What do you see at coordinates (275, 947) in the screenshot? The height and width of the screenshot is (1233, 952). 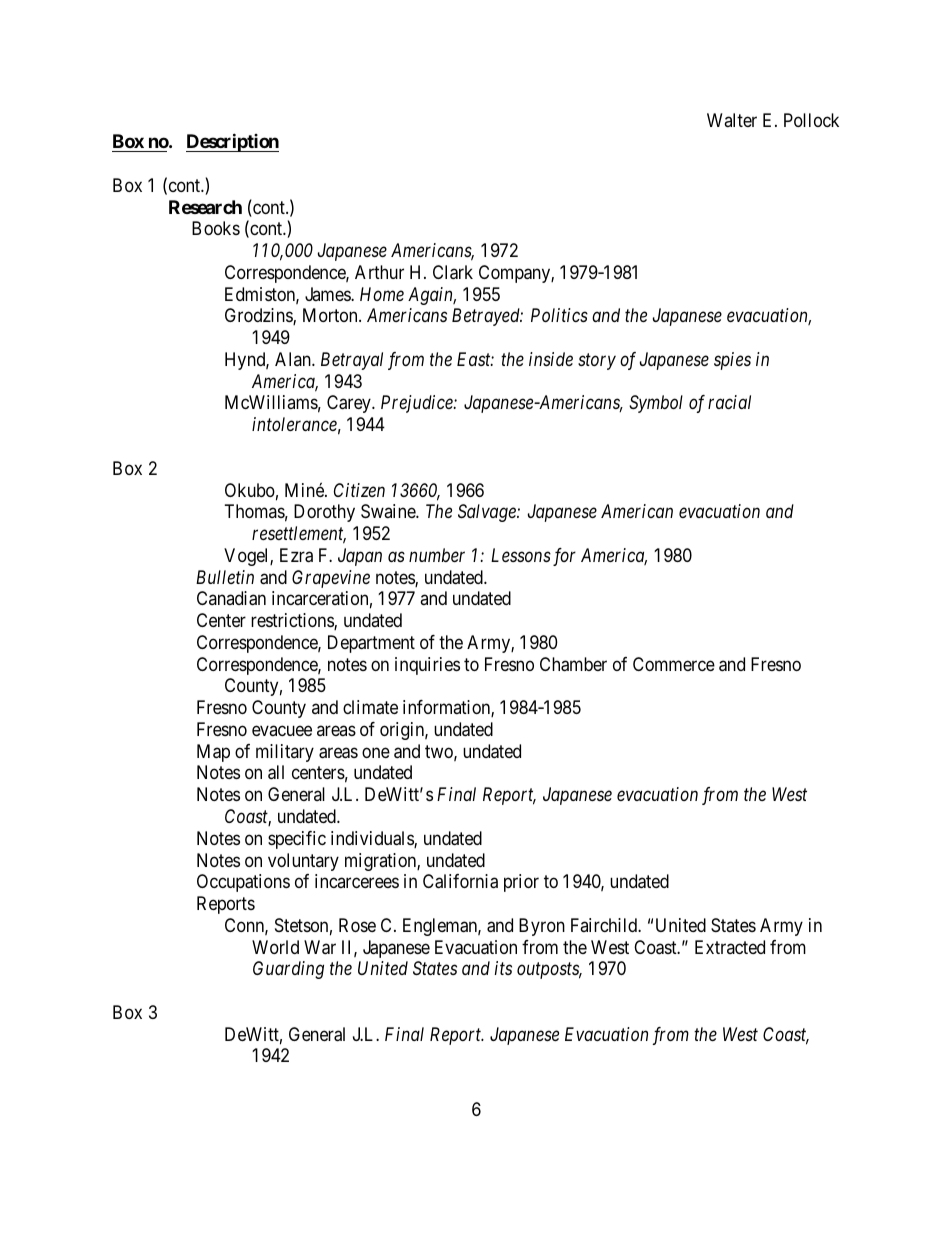 I see `World` at bounding box center [275, 947].
